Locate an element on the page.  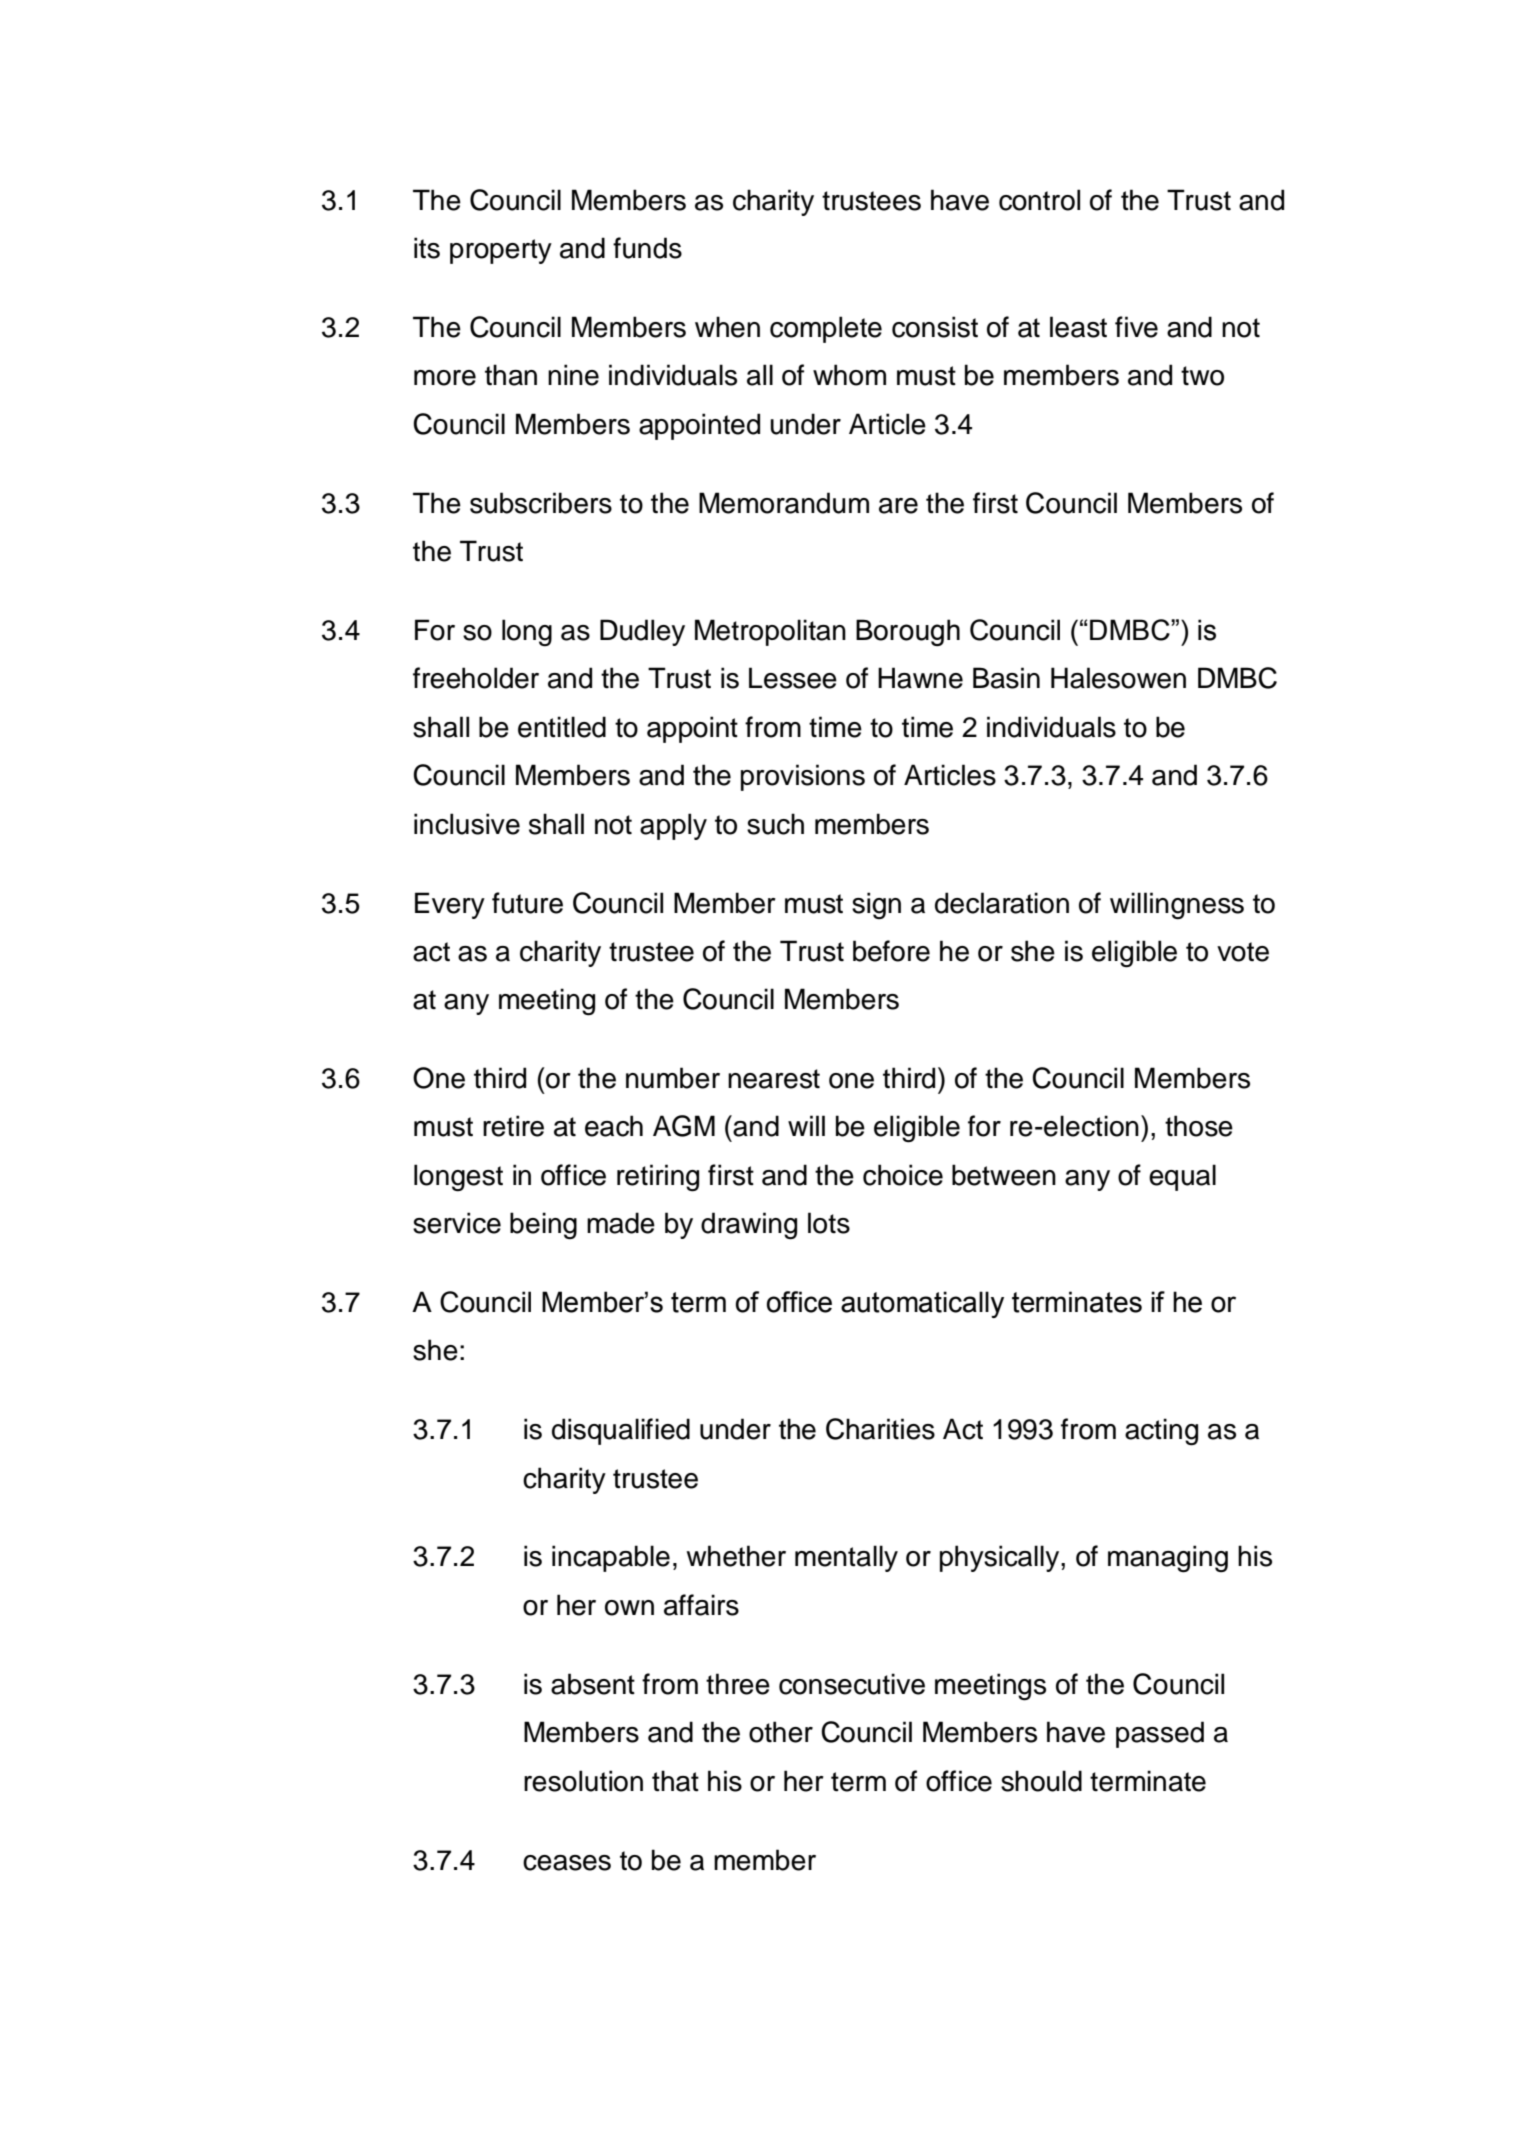
Charities is located at coordinates (880, 1429).
